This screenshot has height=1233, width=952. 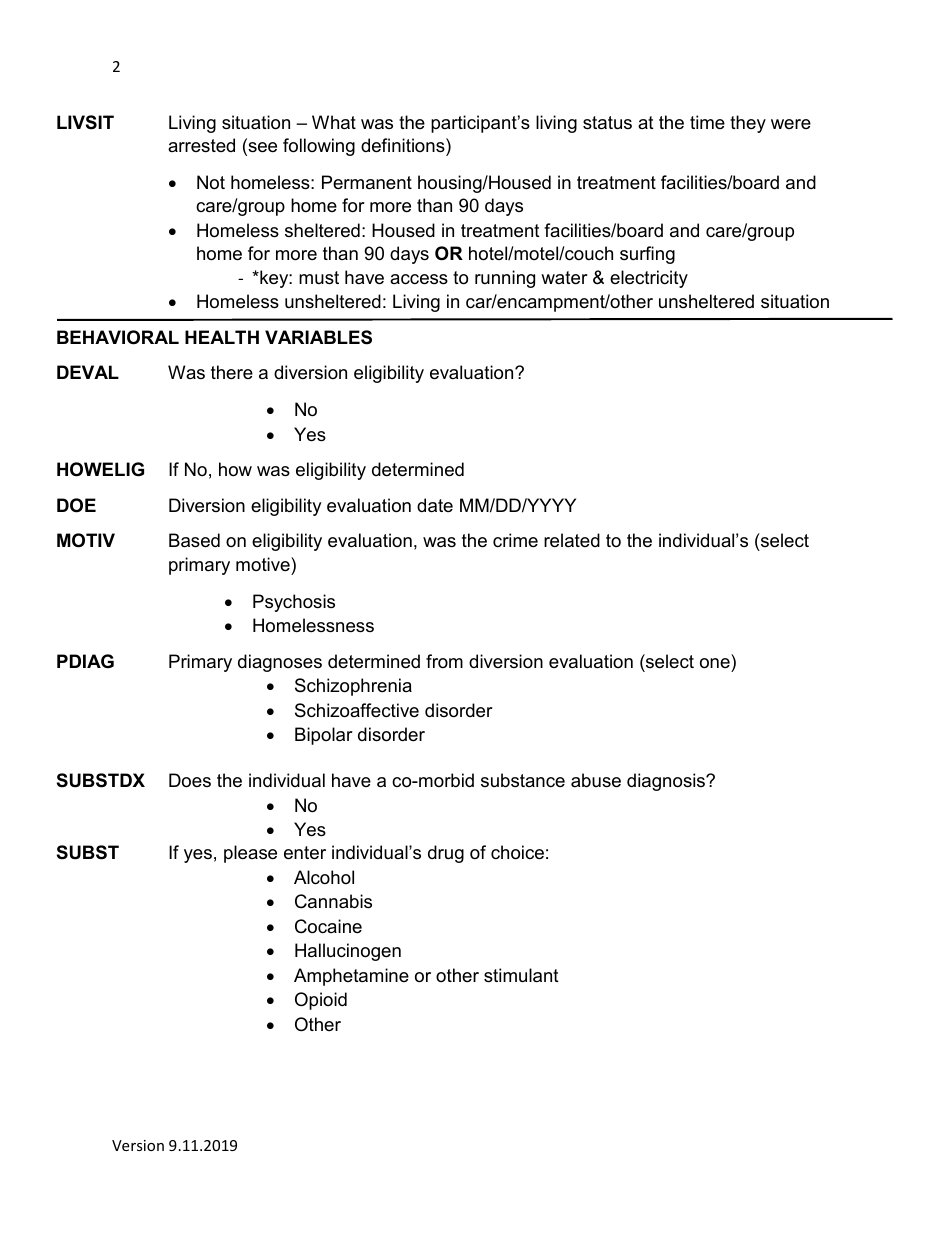 I want to click on Opioid, so click(x=321, y=1001).
